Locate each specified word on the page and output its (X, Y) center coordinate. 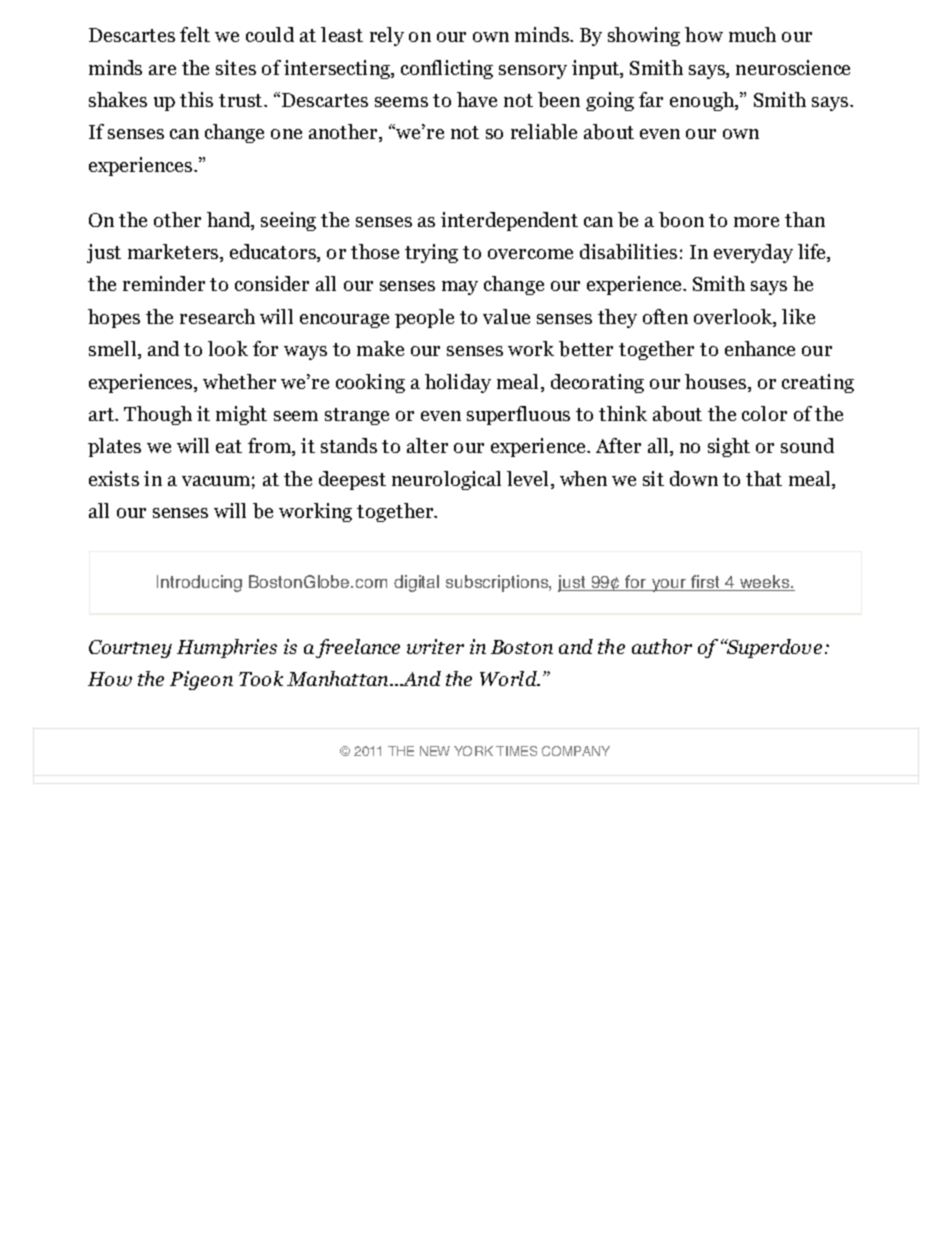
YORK (473, 751)
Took (261, 678)
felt (195, 34)
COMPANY (576, 751)
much (752, 34)
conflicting (447, 69)
